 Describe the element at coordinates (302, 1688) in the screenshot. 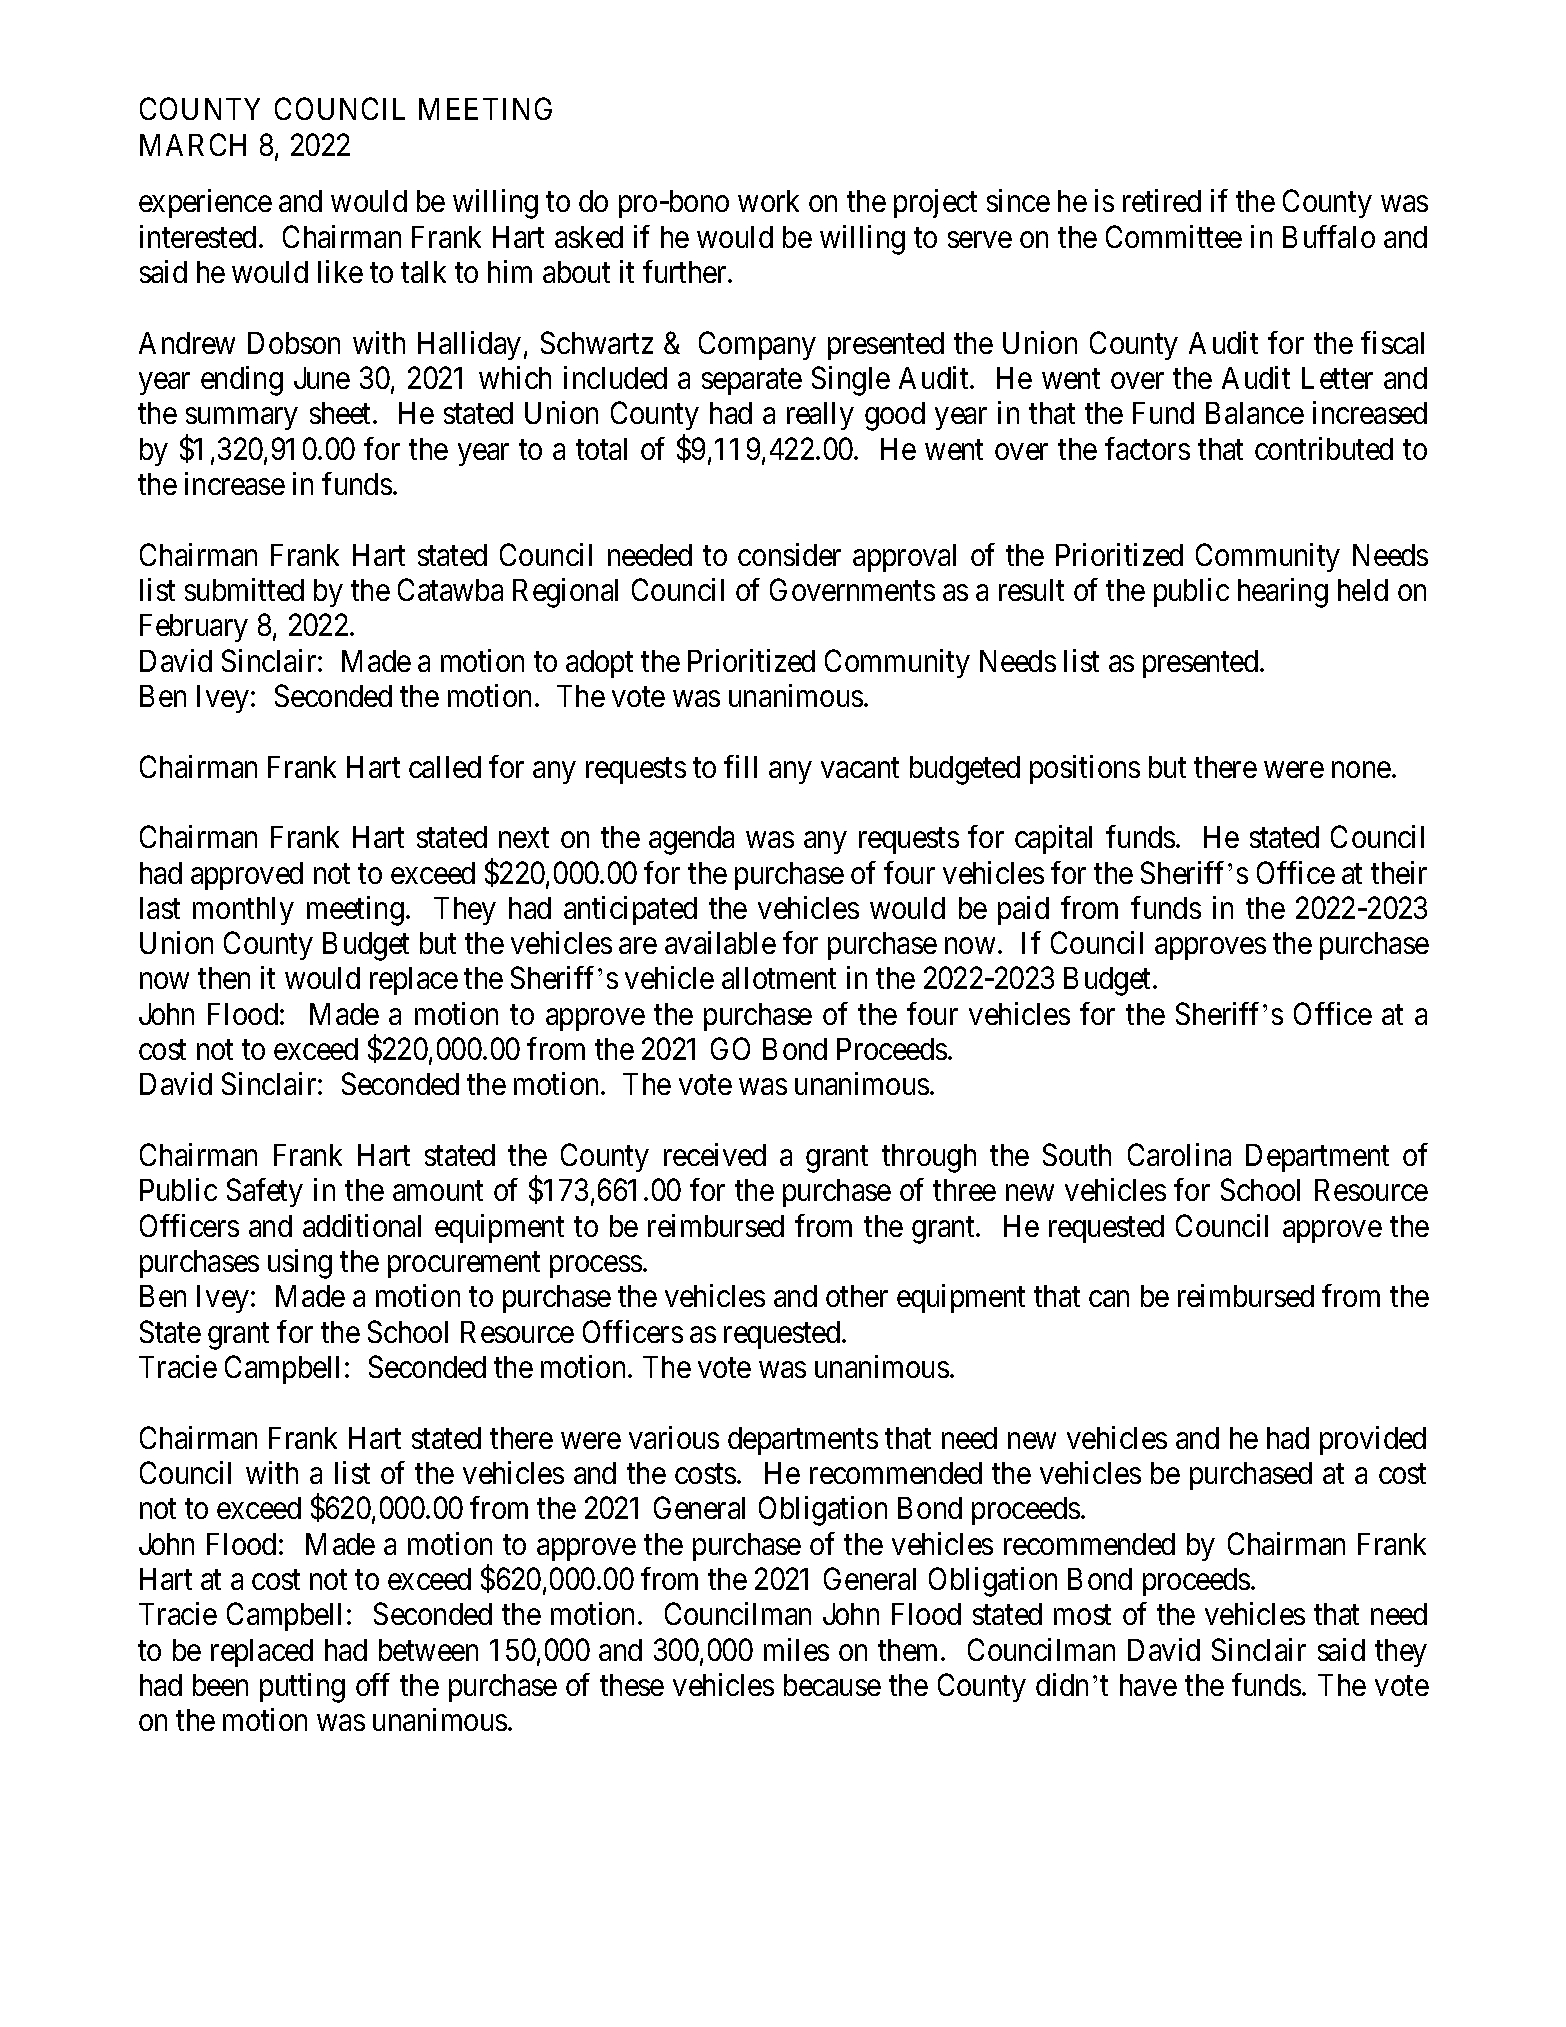

I see `putting` at that location.
